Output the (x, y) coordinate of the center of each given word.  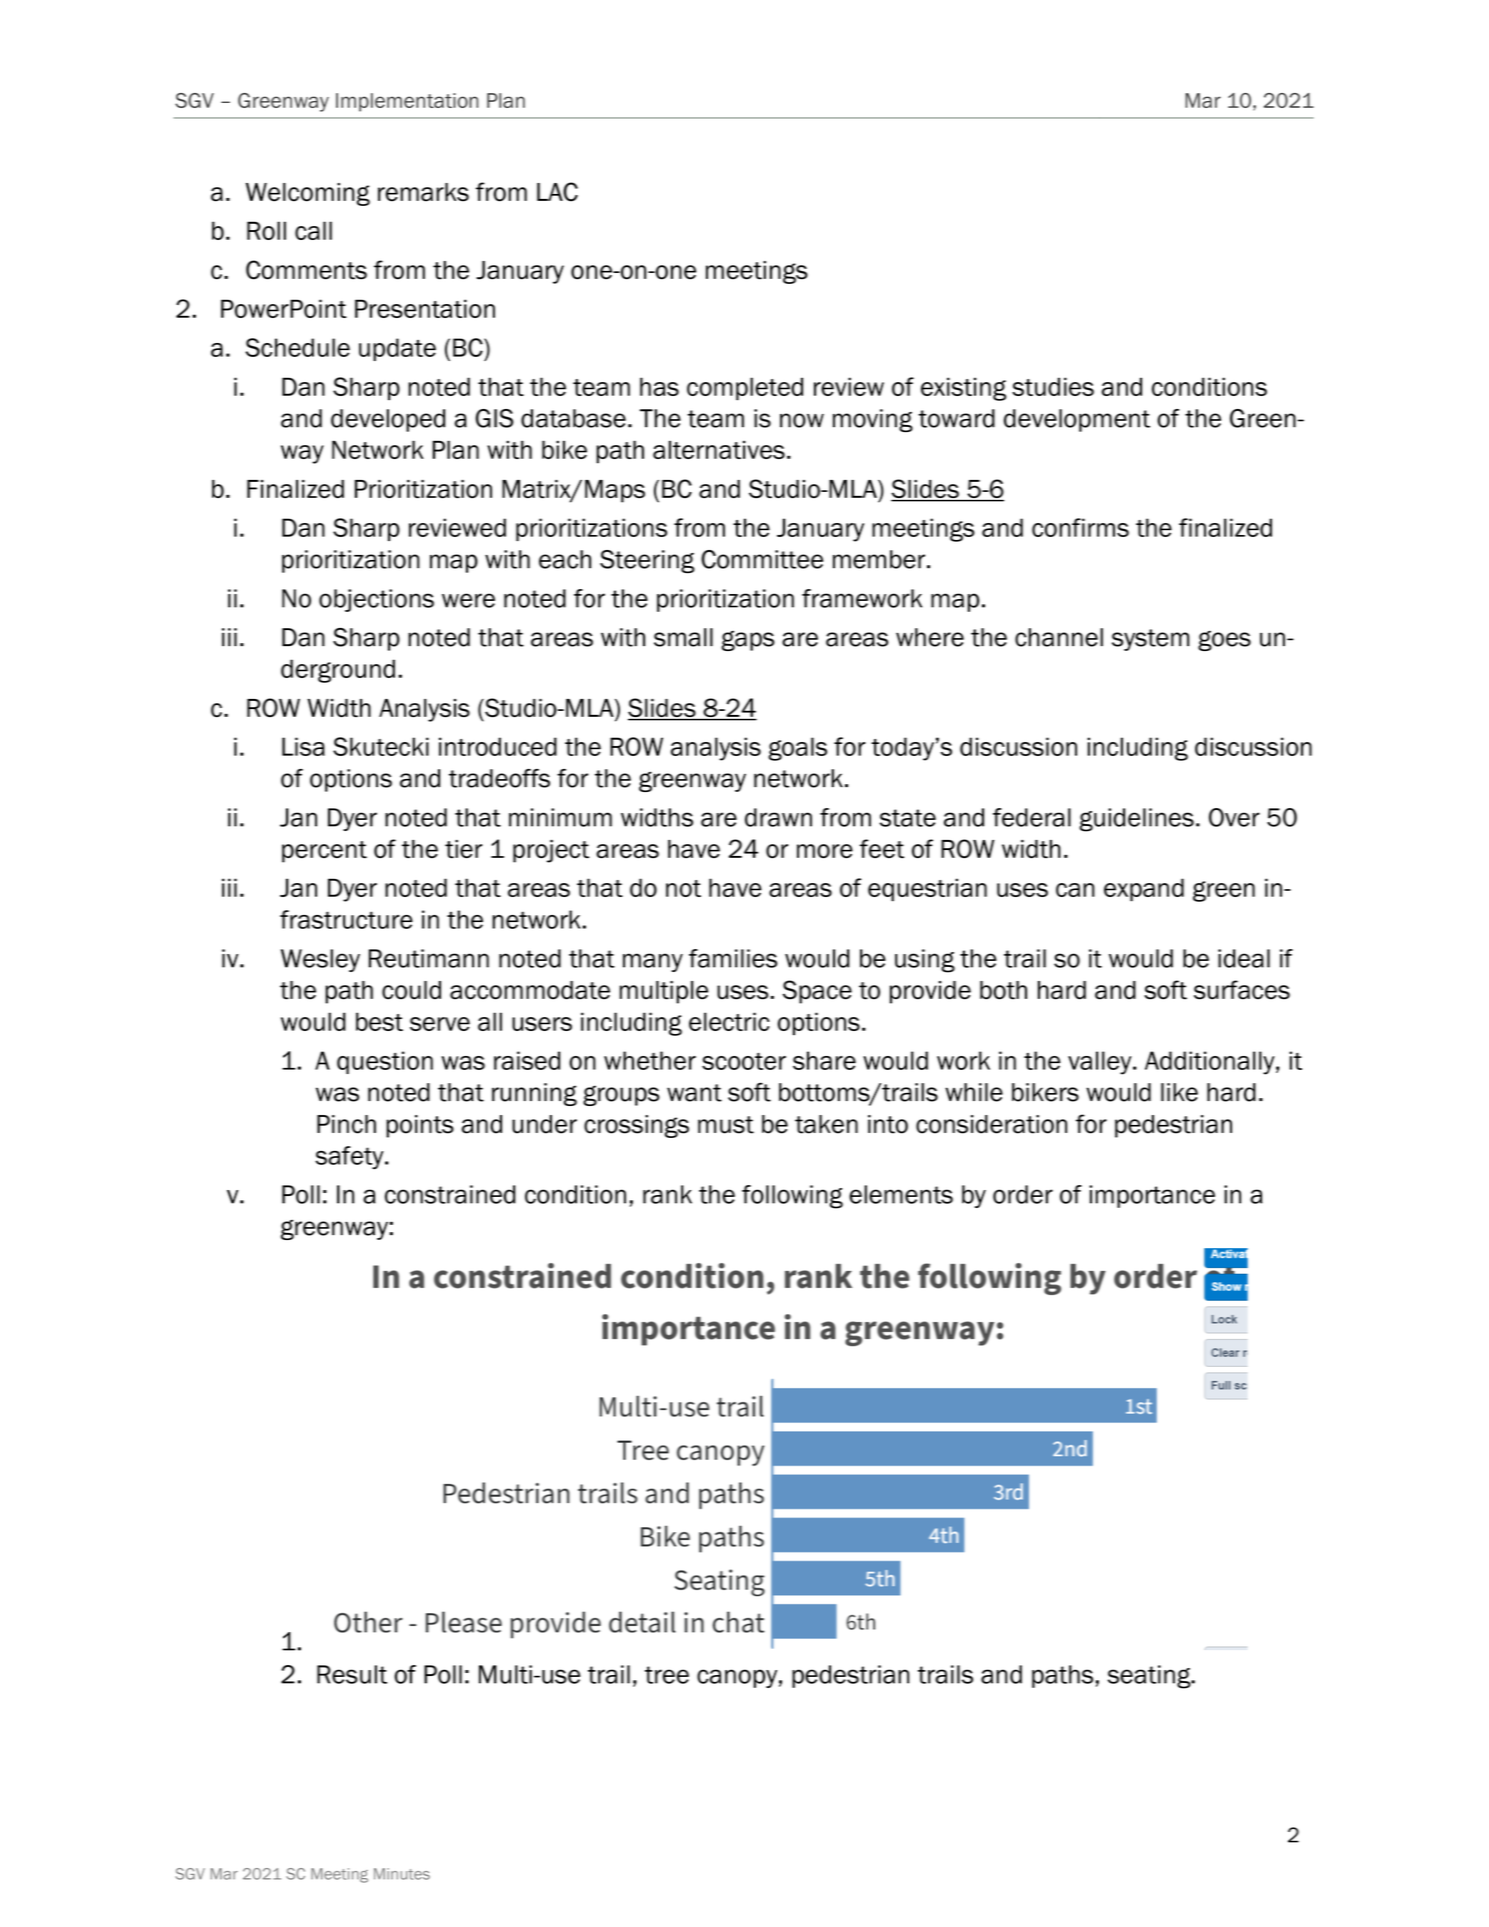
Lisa (303, 746)
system (1150, 640)
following (792, 1197)
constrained (450, 1194)
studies (1053, 386)
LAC (557, 192)
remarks (423, 192)
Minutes (402, 1874)
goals (798, 749)
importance (1152, 1196)
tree (667, 1675)
